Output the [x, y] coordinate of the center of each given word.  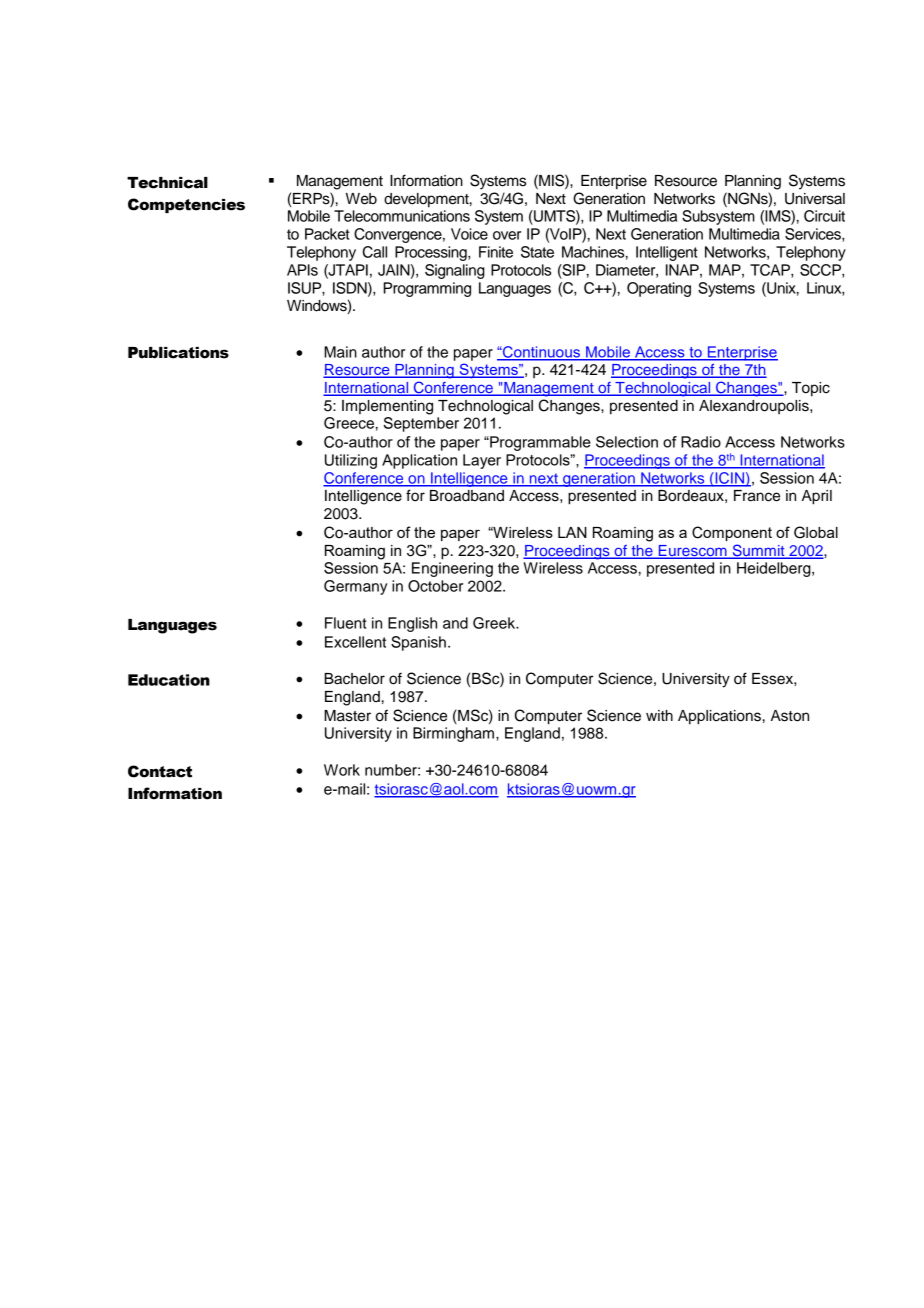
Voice [469, 234]
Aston [790, 716]
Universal [815, 199]
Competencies [186, 205]
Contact [160, 771]
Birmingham [455, 734]
